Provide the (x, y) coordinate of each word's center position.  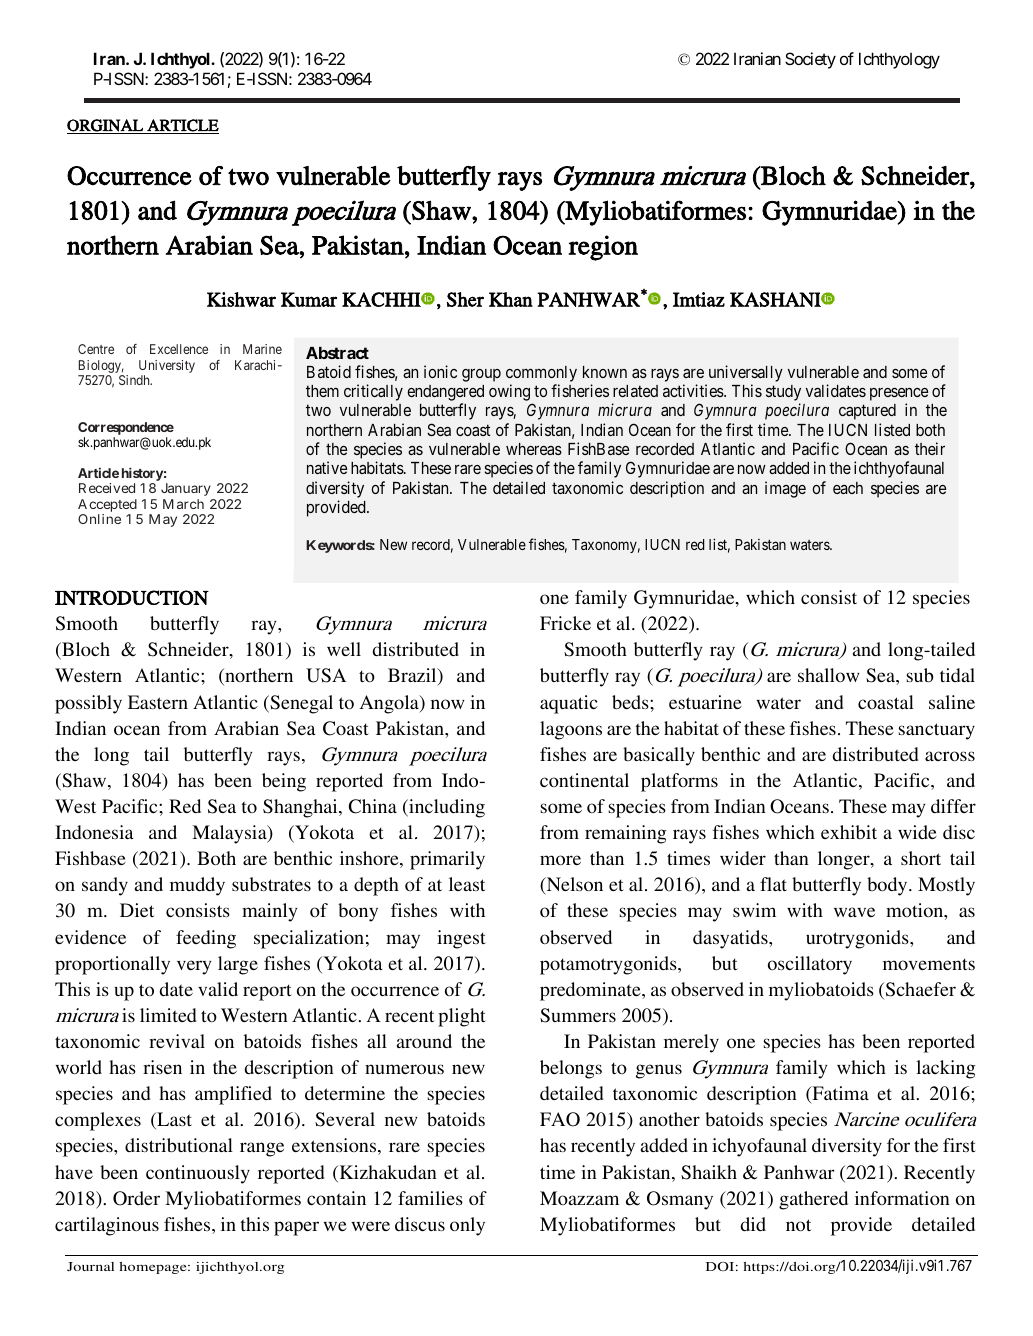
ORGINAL (106, 126)
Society (810, 60)
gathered (813, 1200)
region (603, 248)
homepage (154, 1268)
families (430, 1198)
